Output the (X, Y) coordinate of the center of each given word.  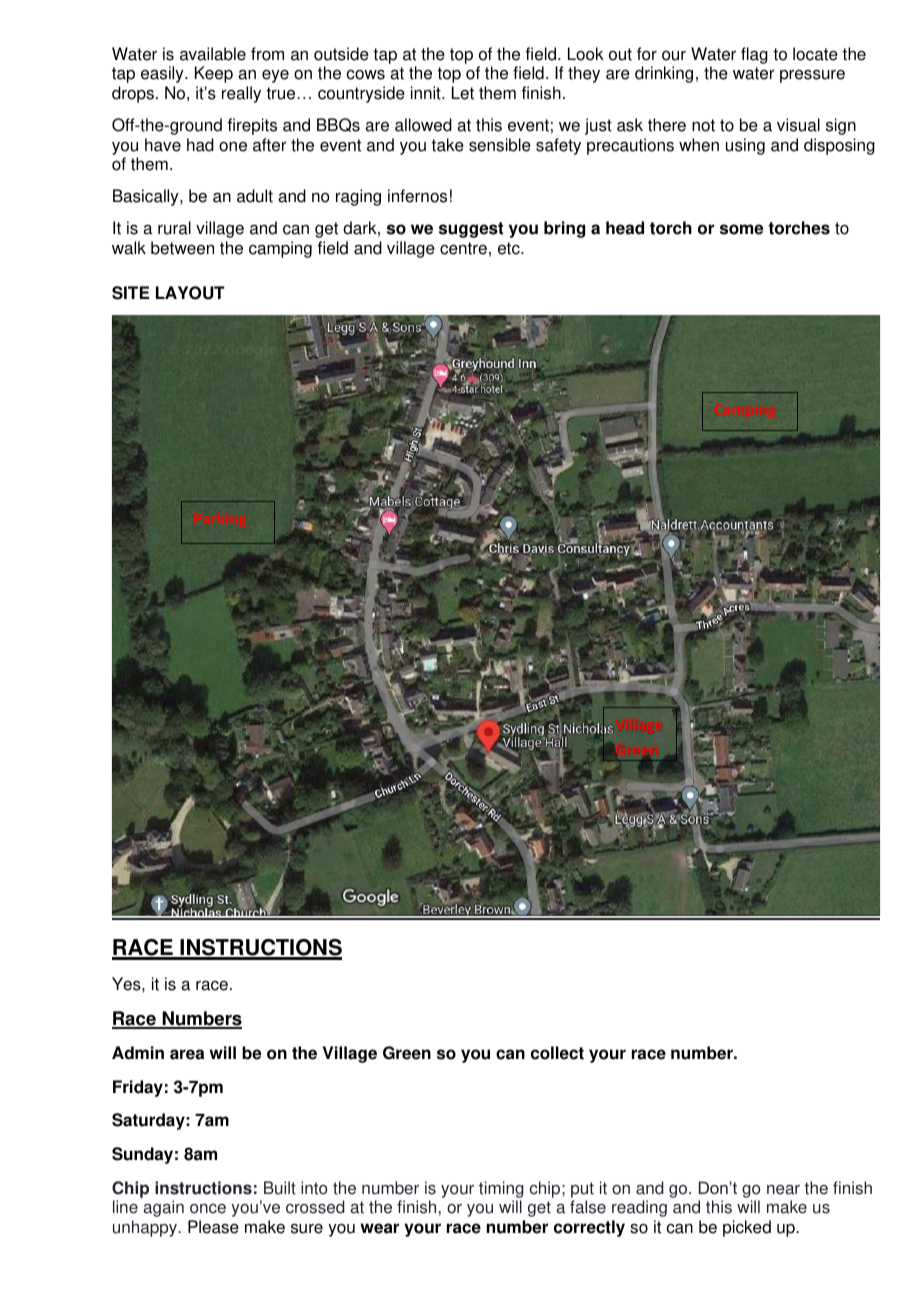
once (208, 1209)
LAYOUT (190, 293)
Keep (214, 74)
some (742, 229)
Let (463, 93)
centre (463, 248)
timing (501, 1189)
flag (754, 55)
